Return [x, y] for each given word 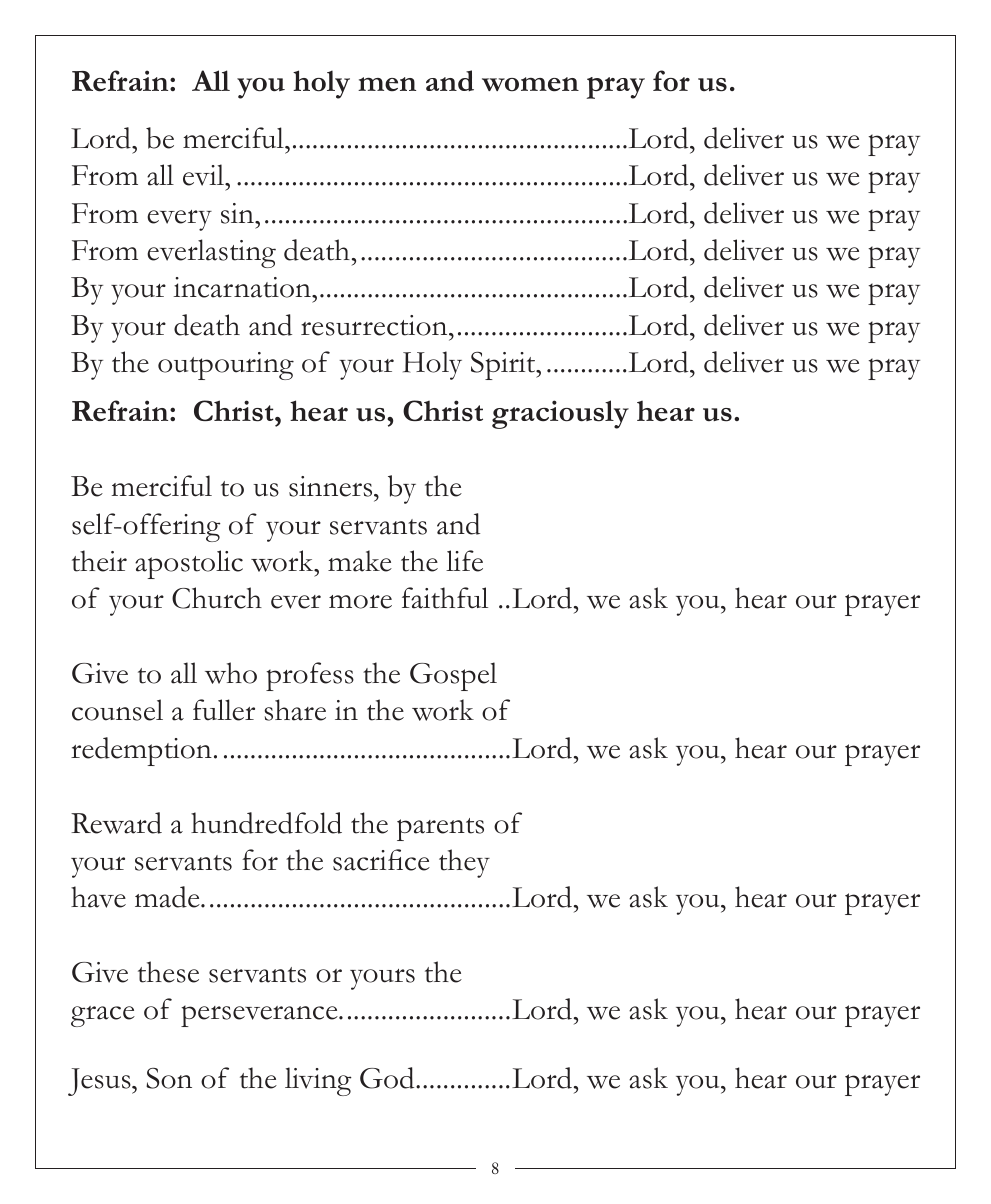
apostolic [189, 564]
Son [169, 1078]
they [464, 863]
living [318, 1081]
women [530, 84]
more [360, 602]
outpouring [226, 366]
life [464, 561]
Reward [116, 823]
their [99, 561]
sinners [332, 486]
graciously [560, 414]
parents [440, 829]
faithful [445, 598]
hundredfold [266, 823]
